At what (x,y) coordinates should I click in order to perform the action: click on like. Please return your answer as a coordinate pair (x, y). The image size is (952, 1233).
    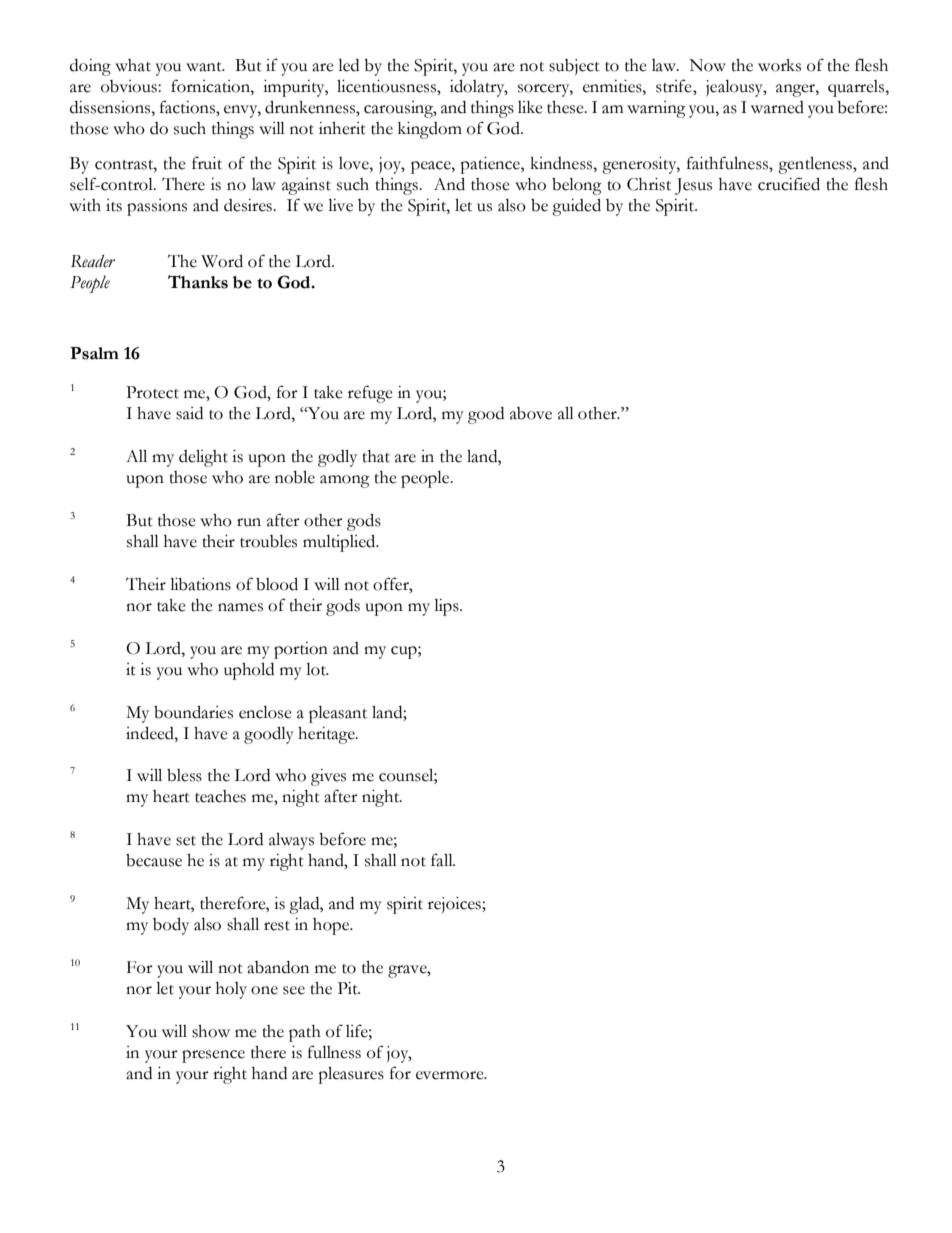
    Looking at the image, I should click on (530, 107).
